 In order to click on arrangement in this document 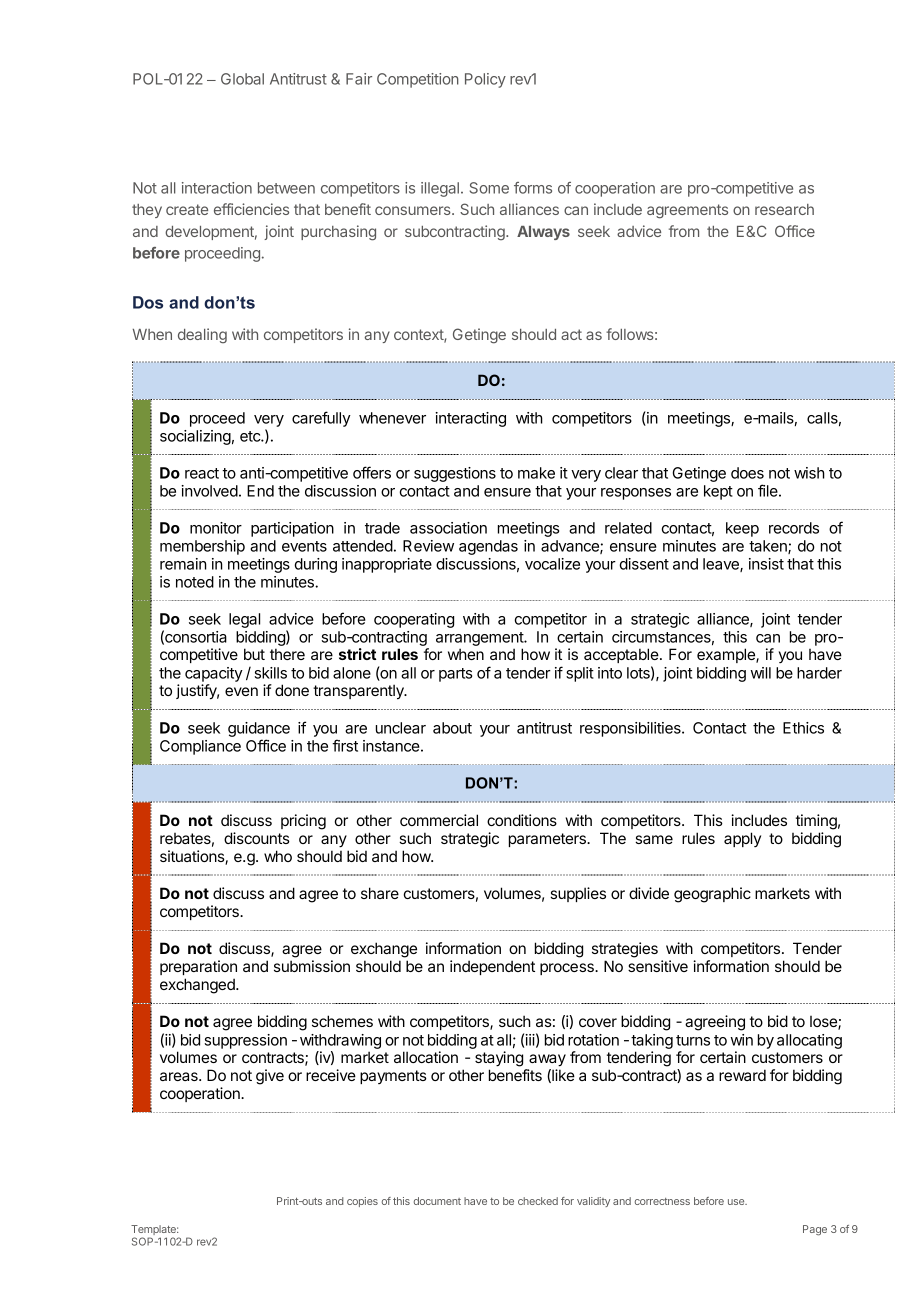, I will do `click(480, 640)`.
